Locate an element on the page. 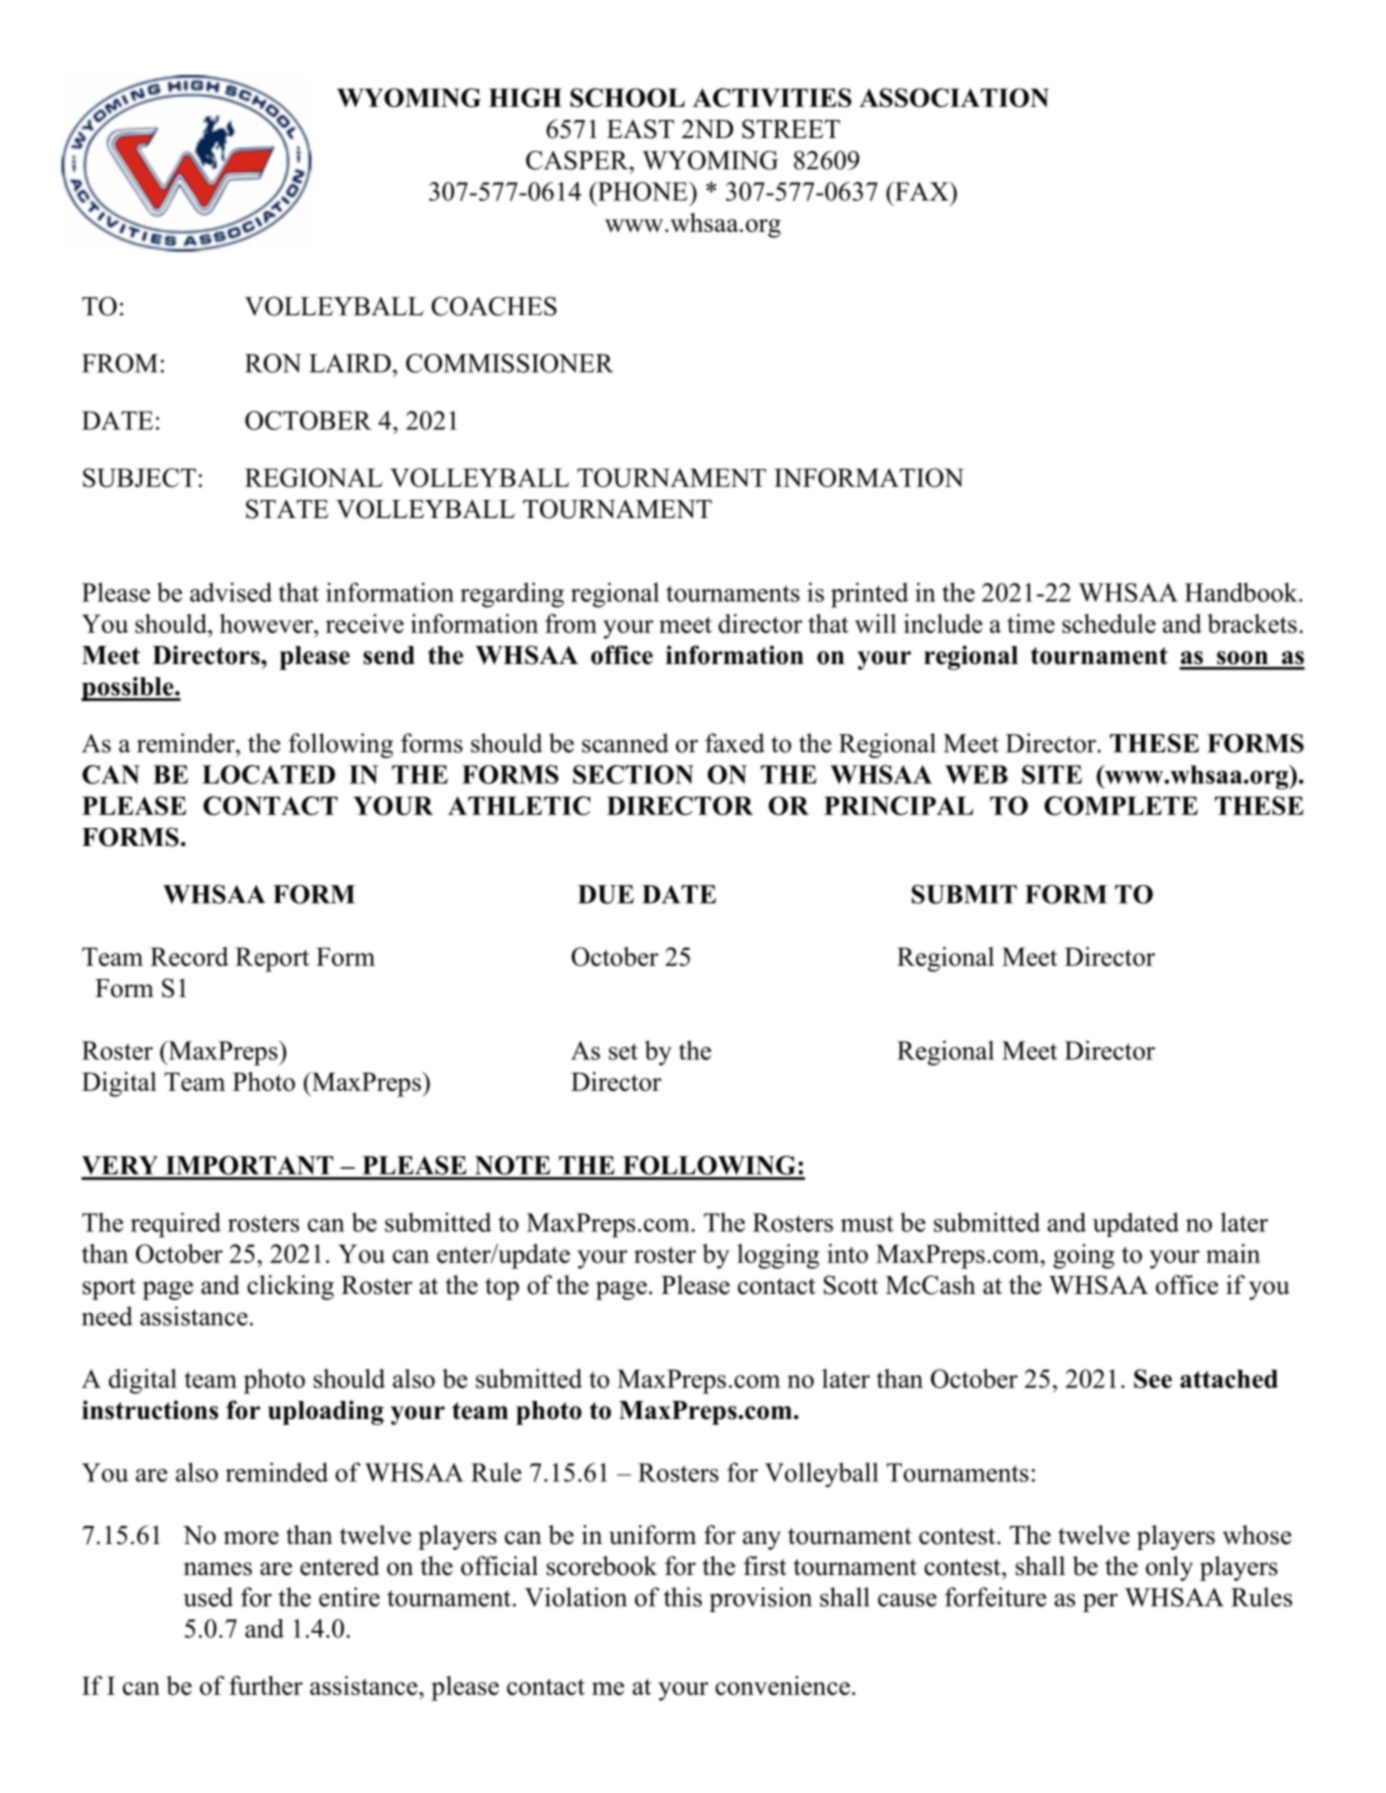 This image has height=1793, width=1386. going is located at coordinates (1084, 1256).
